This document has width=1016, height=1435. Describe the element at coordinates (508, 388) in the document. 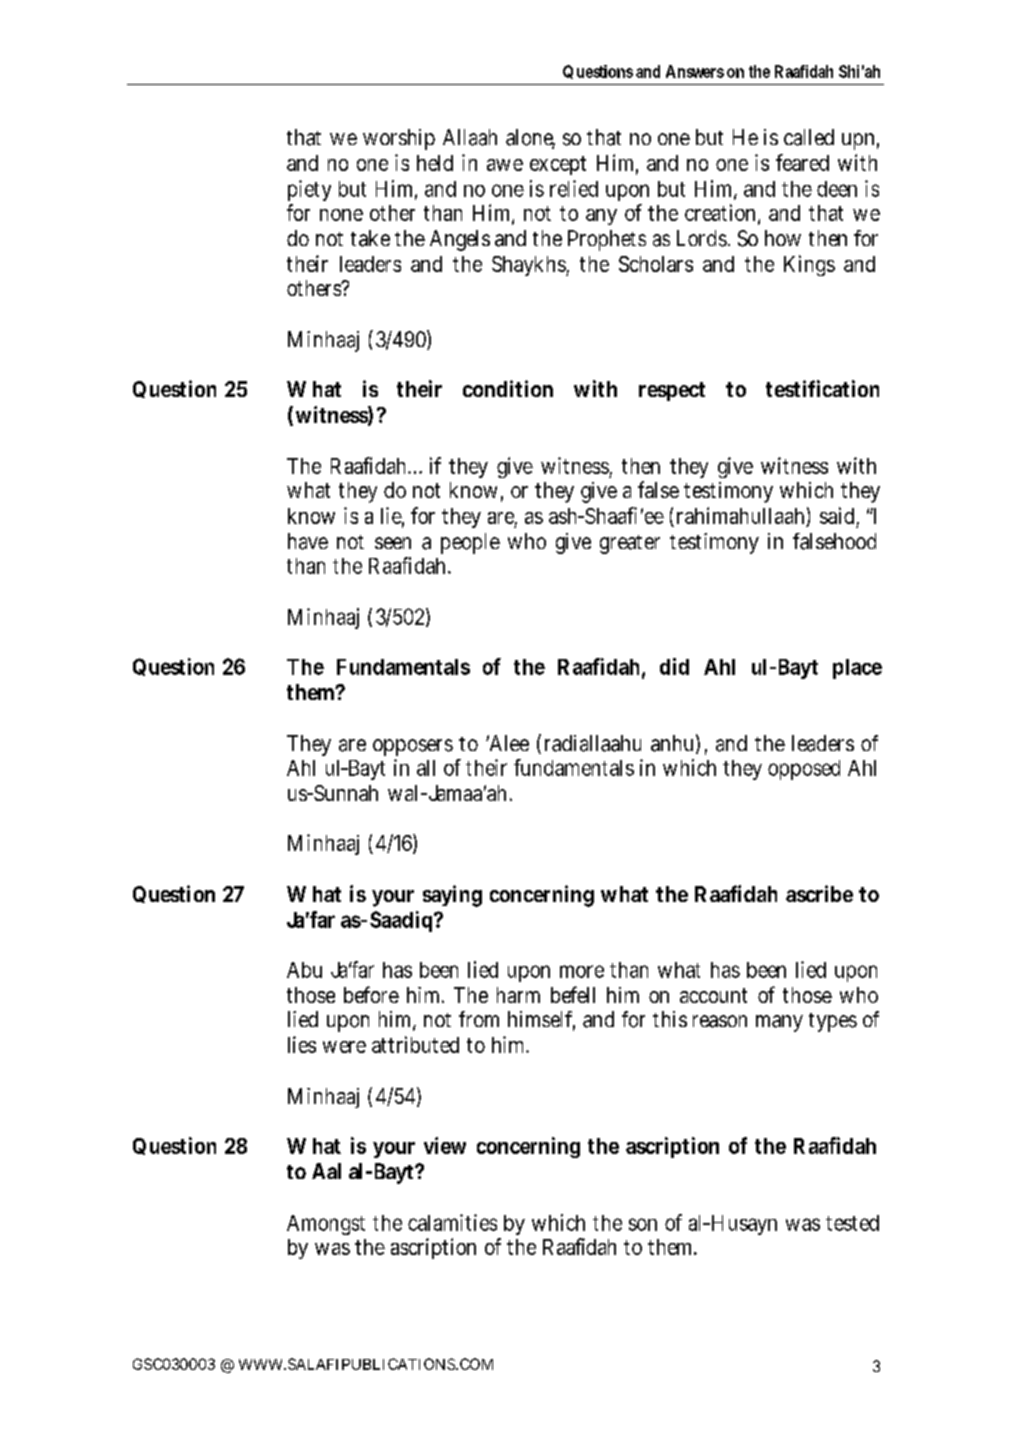

I see `condition` at that location.
